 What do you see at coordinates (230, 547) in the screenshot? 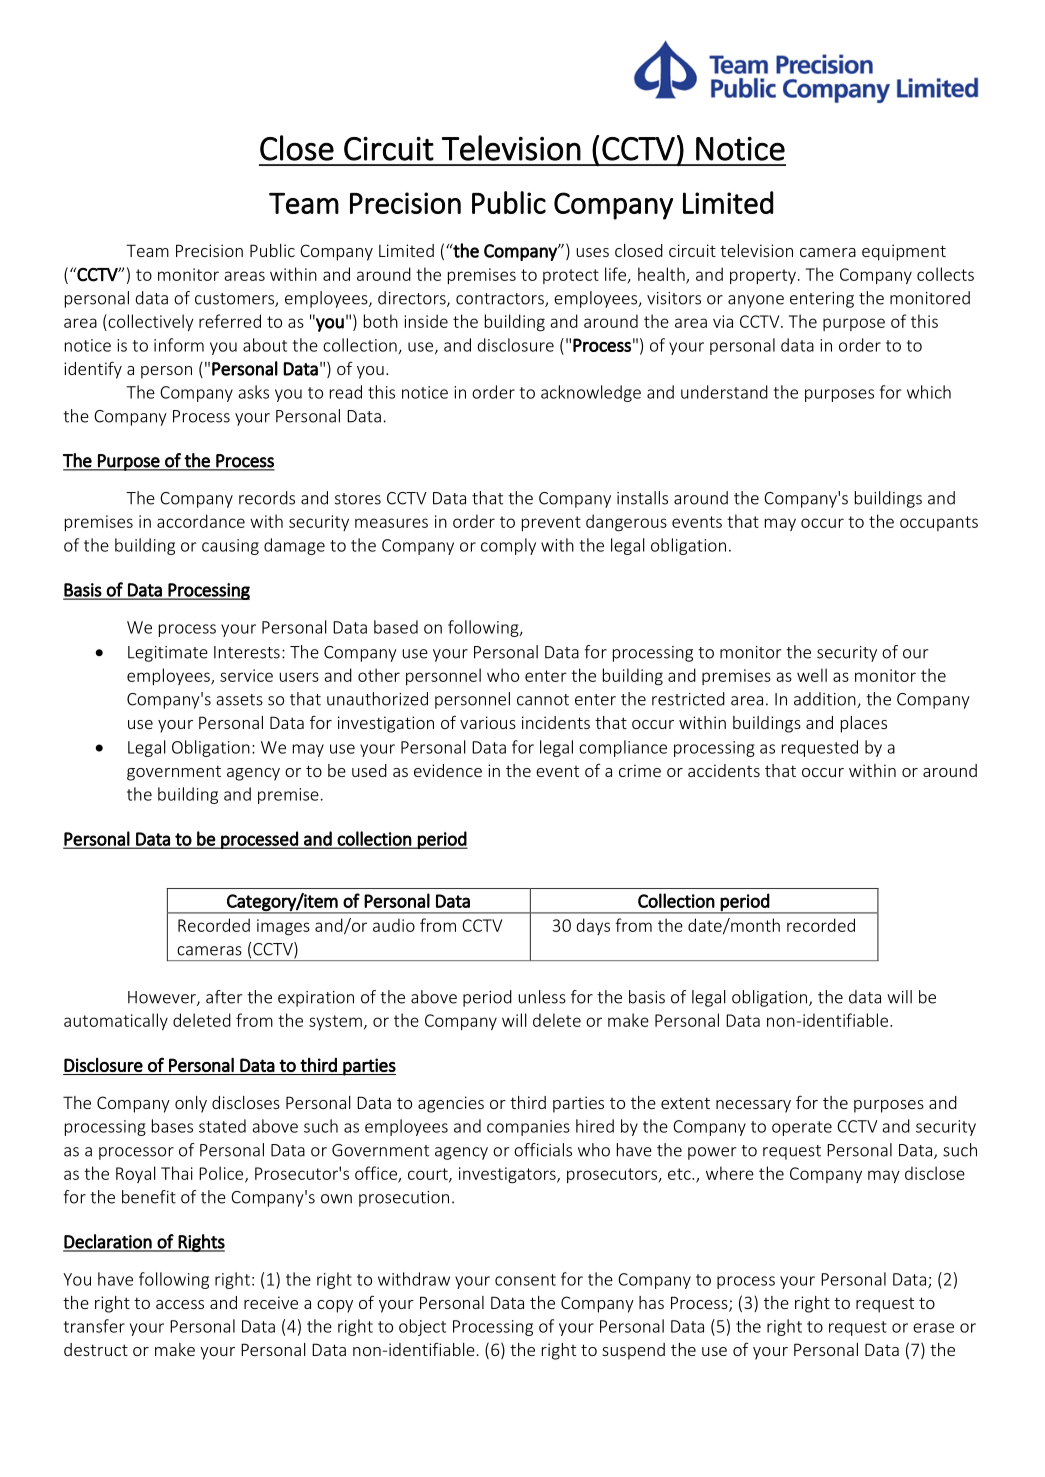
I see `causing` at bounding box center [230, 547].
